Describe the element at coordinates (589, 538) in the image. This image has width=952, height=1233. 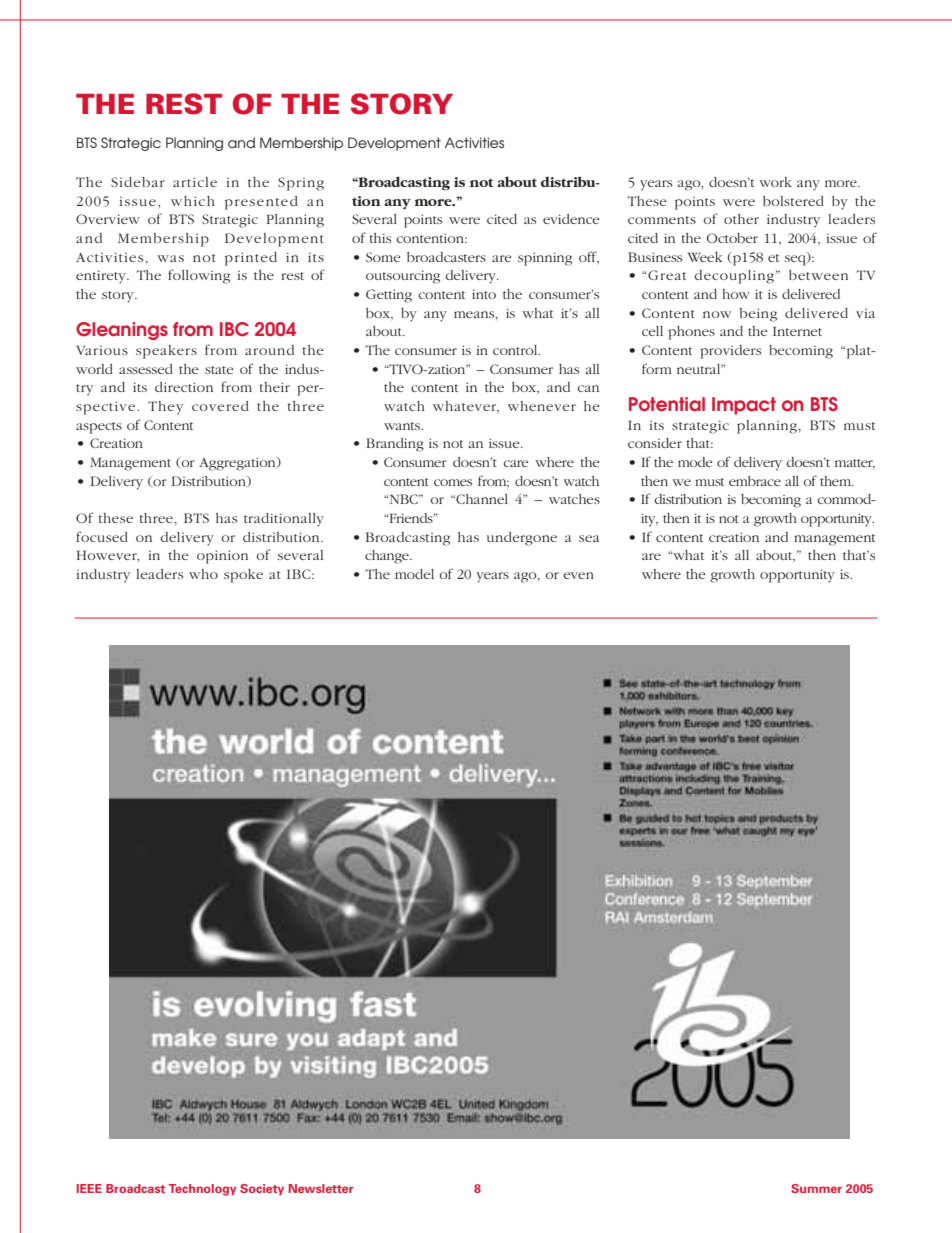
I see `sea` at that location.
